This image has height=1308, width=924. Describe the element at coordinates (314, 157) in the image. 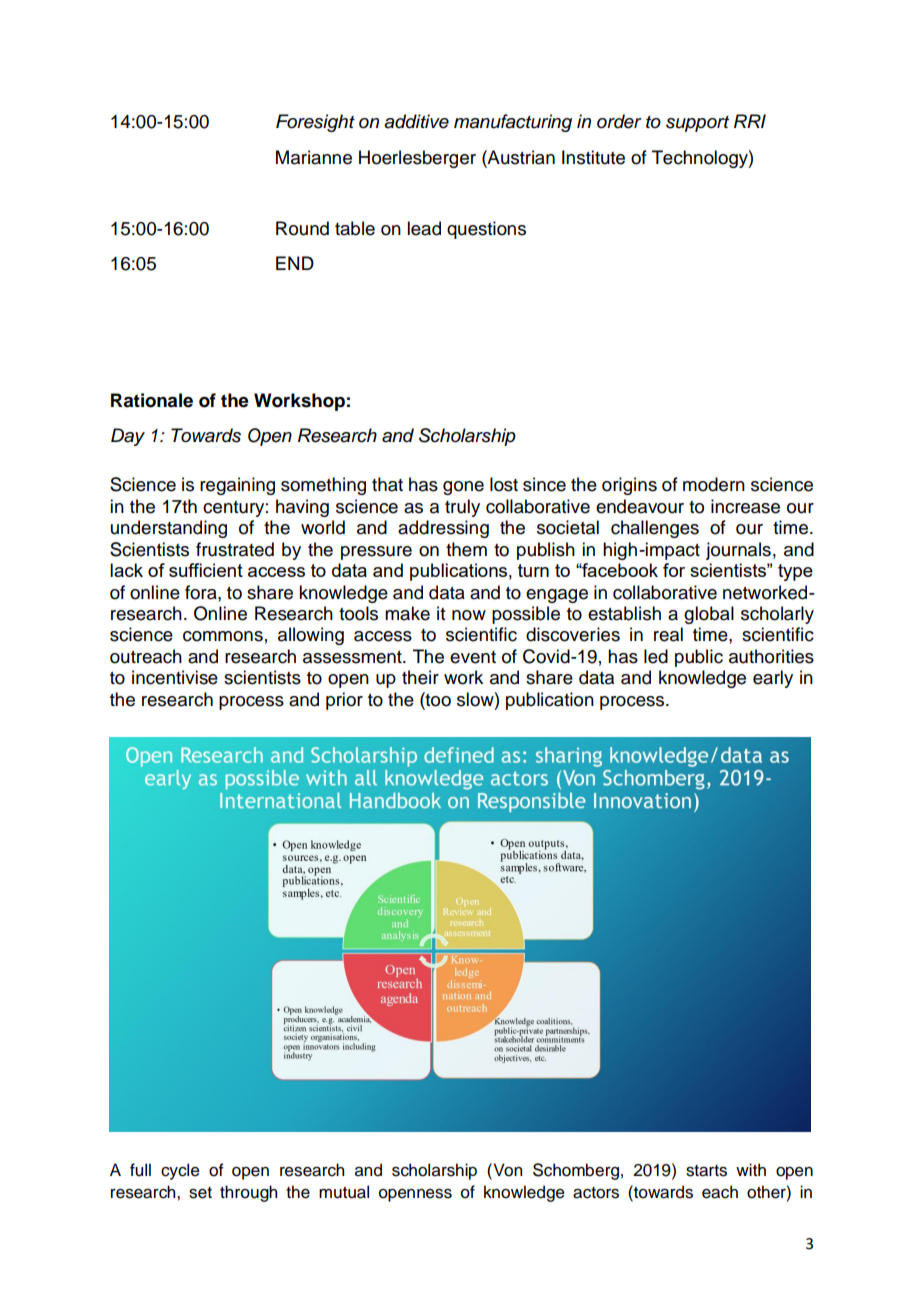

I see `Marianne` at that location.
